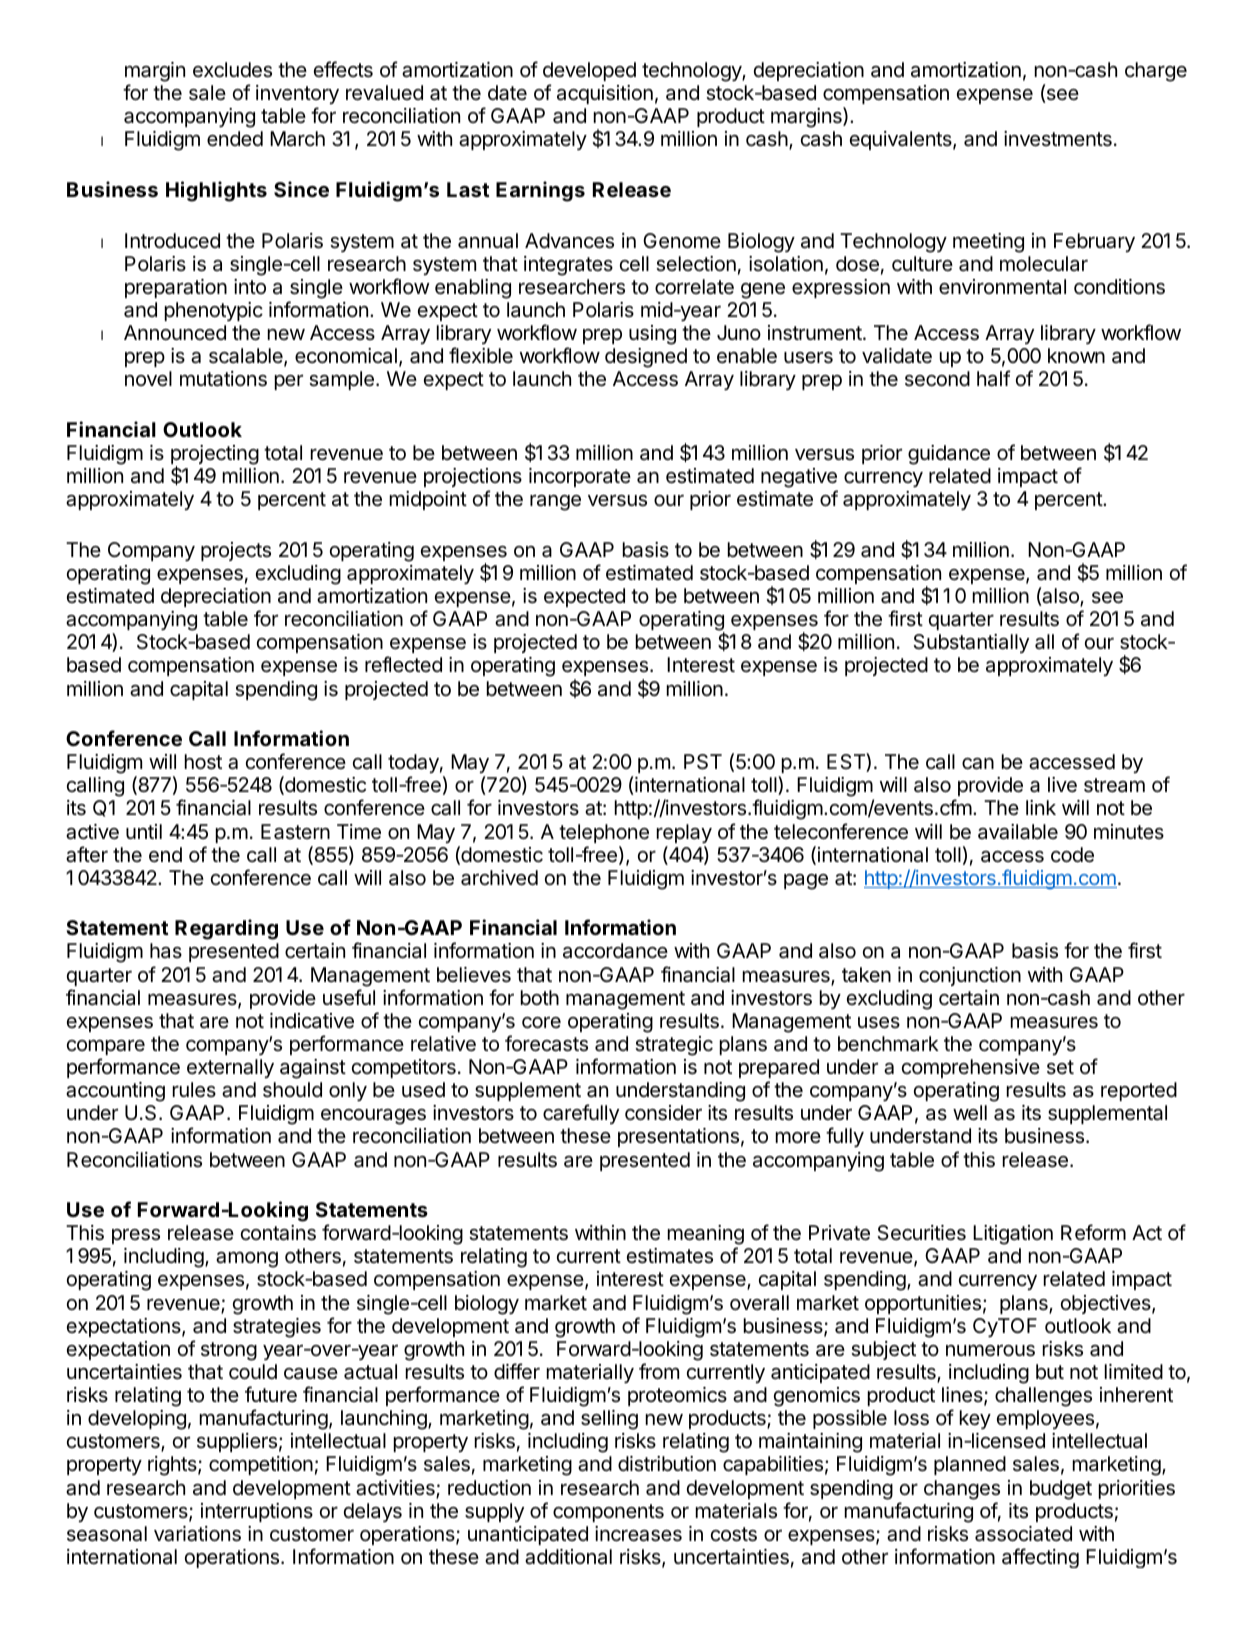 This image has height=1629, width=1259. Describe the element at coordinates (1023, 1534) in the image. I see `associated` at that location.
